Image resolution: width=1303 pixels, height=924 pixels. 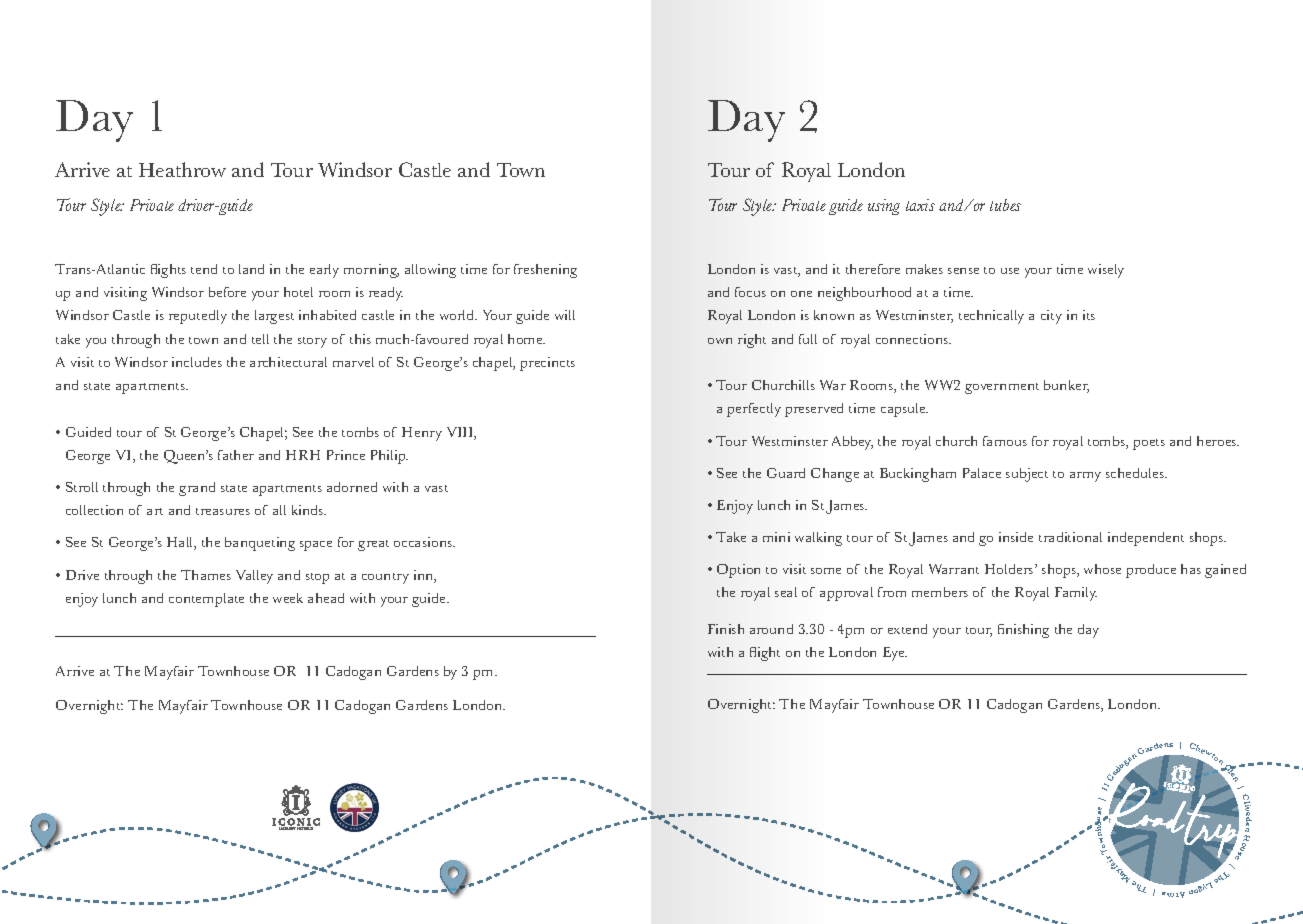 I want to click on contemplate, so click(x=206, y=600).
